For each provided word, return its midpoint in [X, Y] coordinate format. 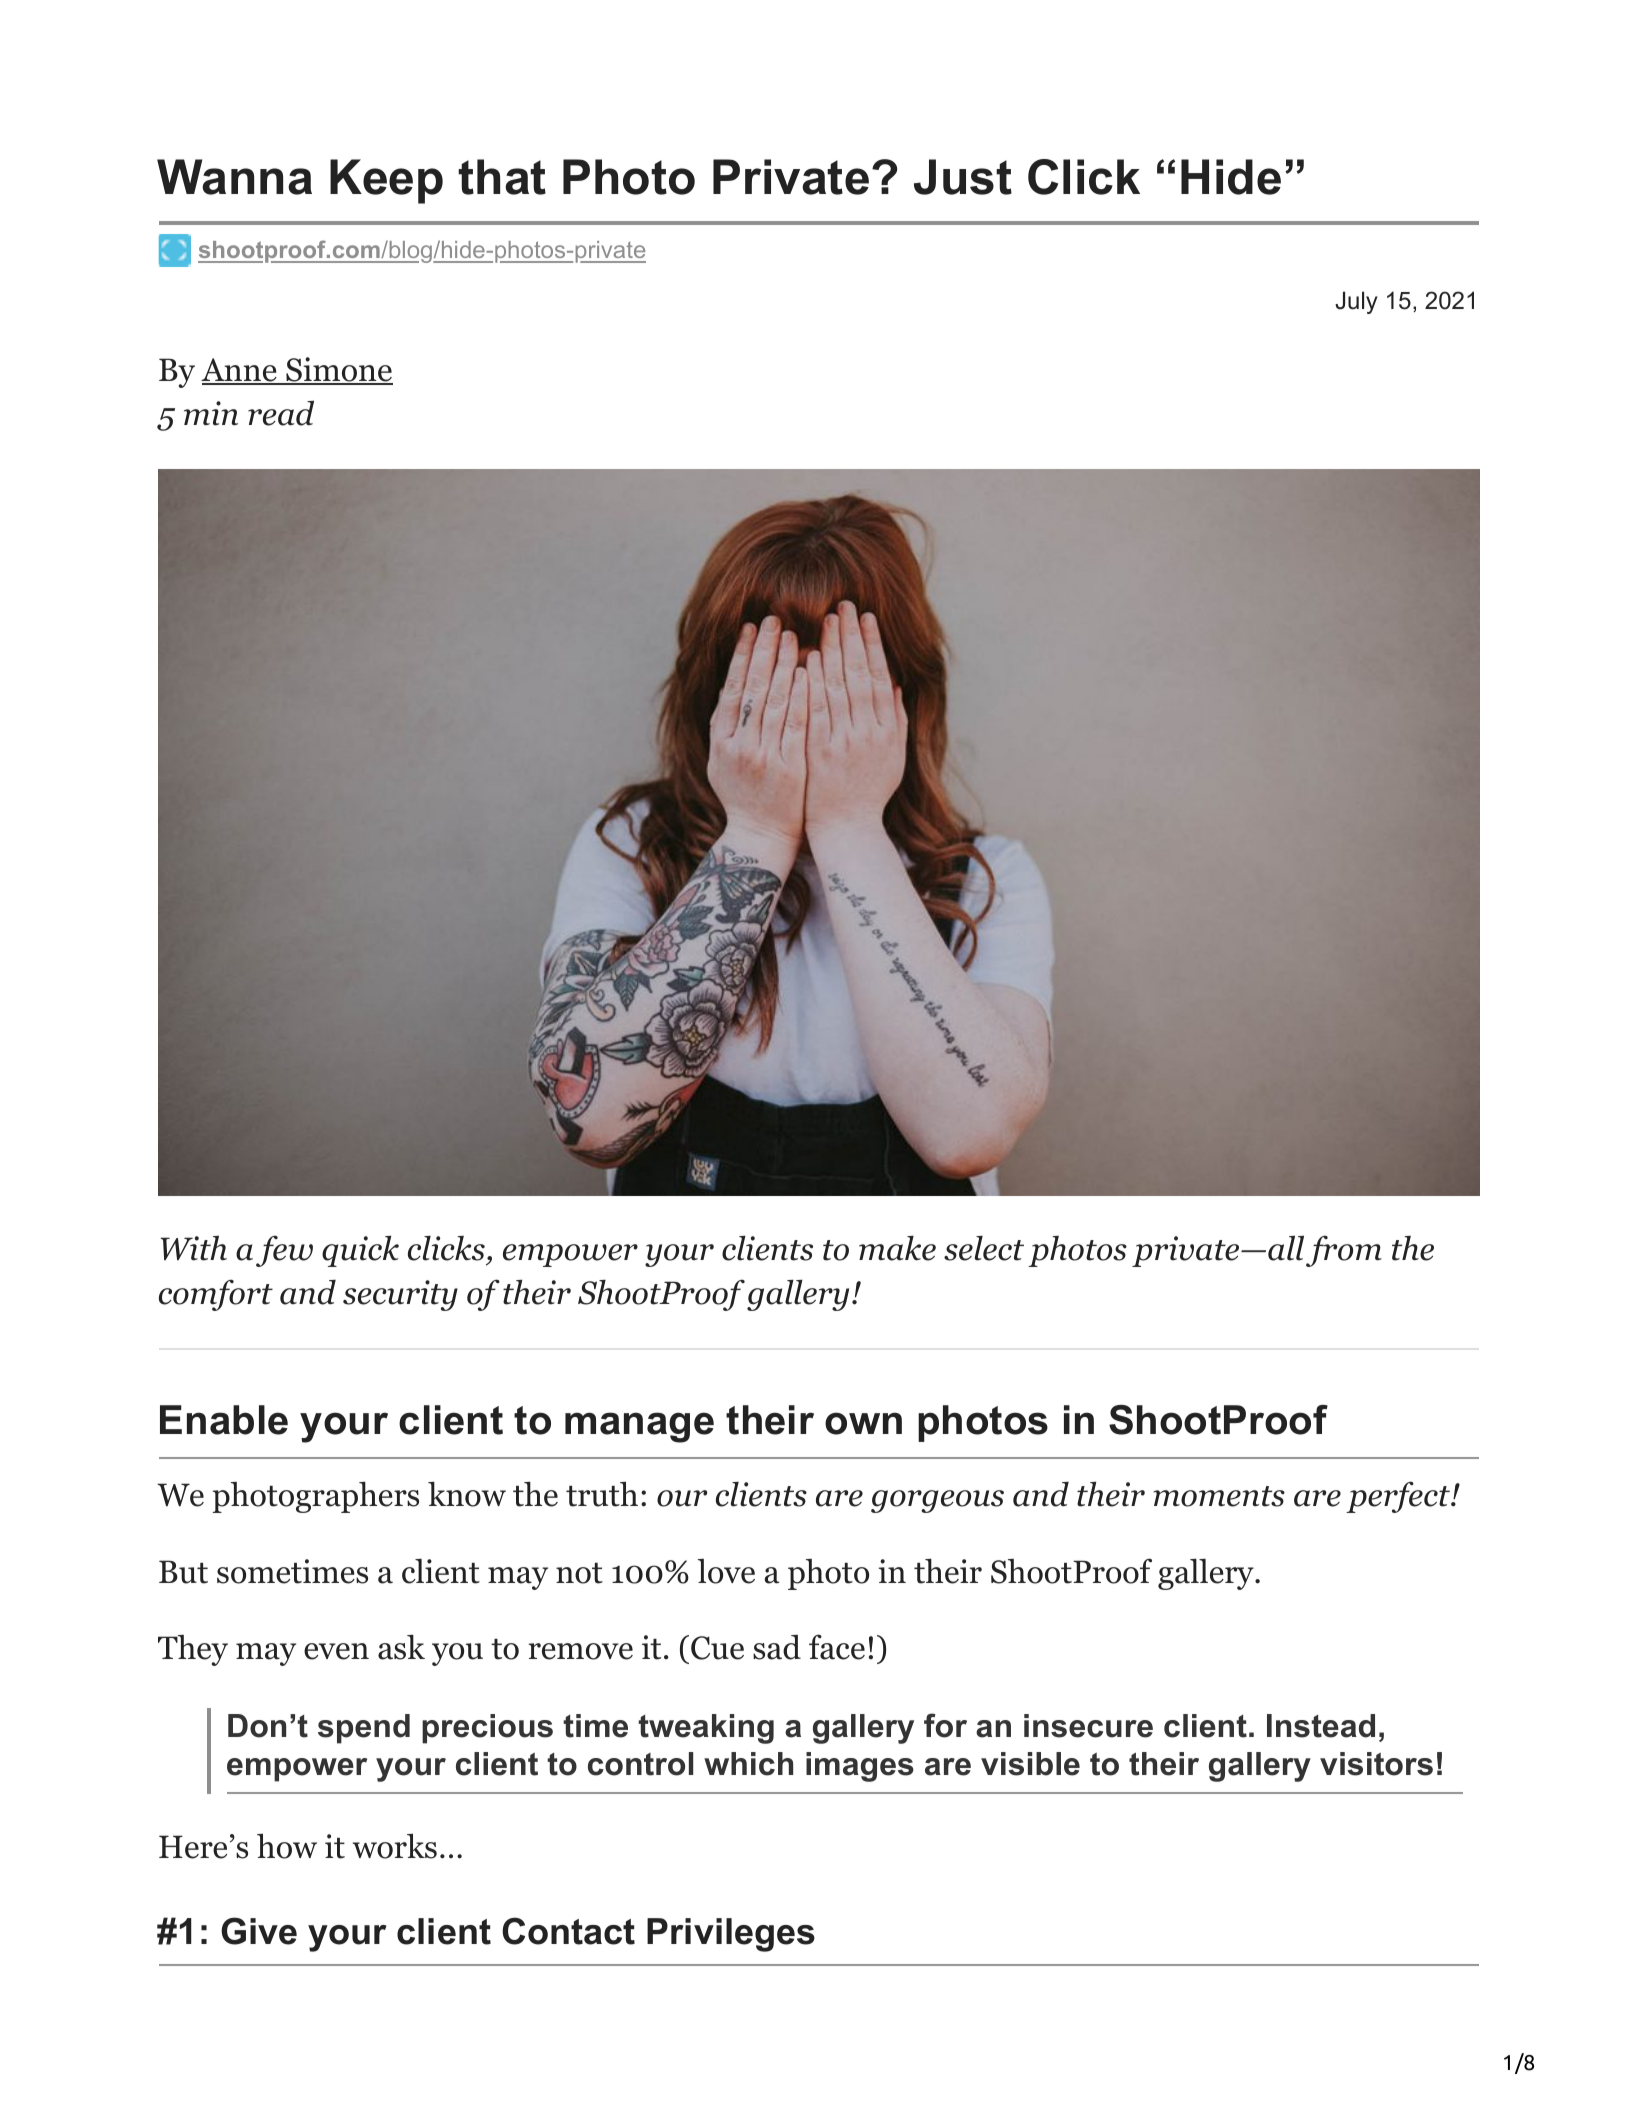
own [863, 1423]
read [281, 413]
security [400, 1295]
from [1344, 1251]
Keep [386, 181]
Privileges [731, 1935]
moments [1219, 1496]
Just [963, 177]
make [897, 1248]
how [287, 1846]
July [1356, 302]
